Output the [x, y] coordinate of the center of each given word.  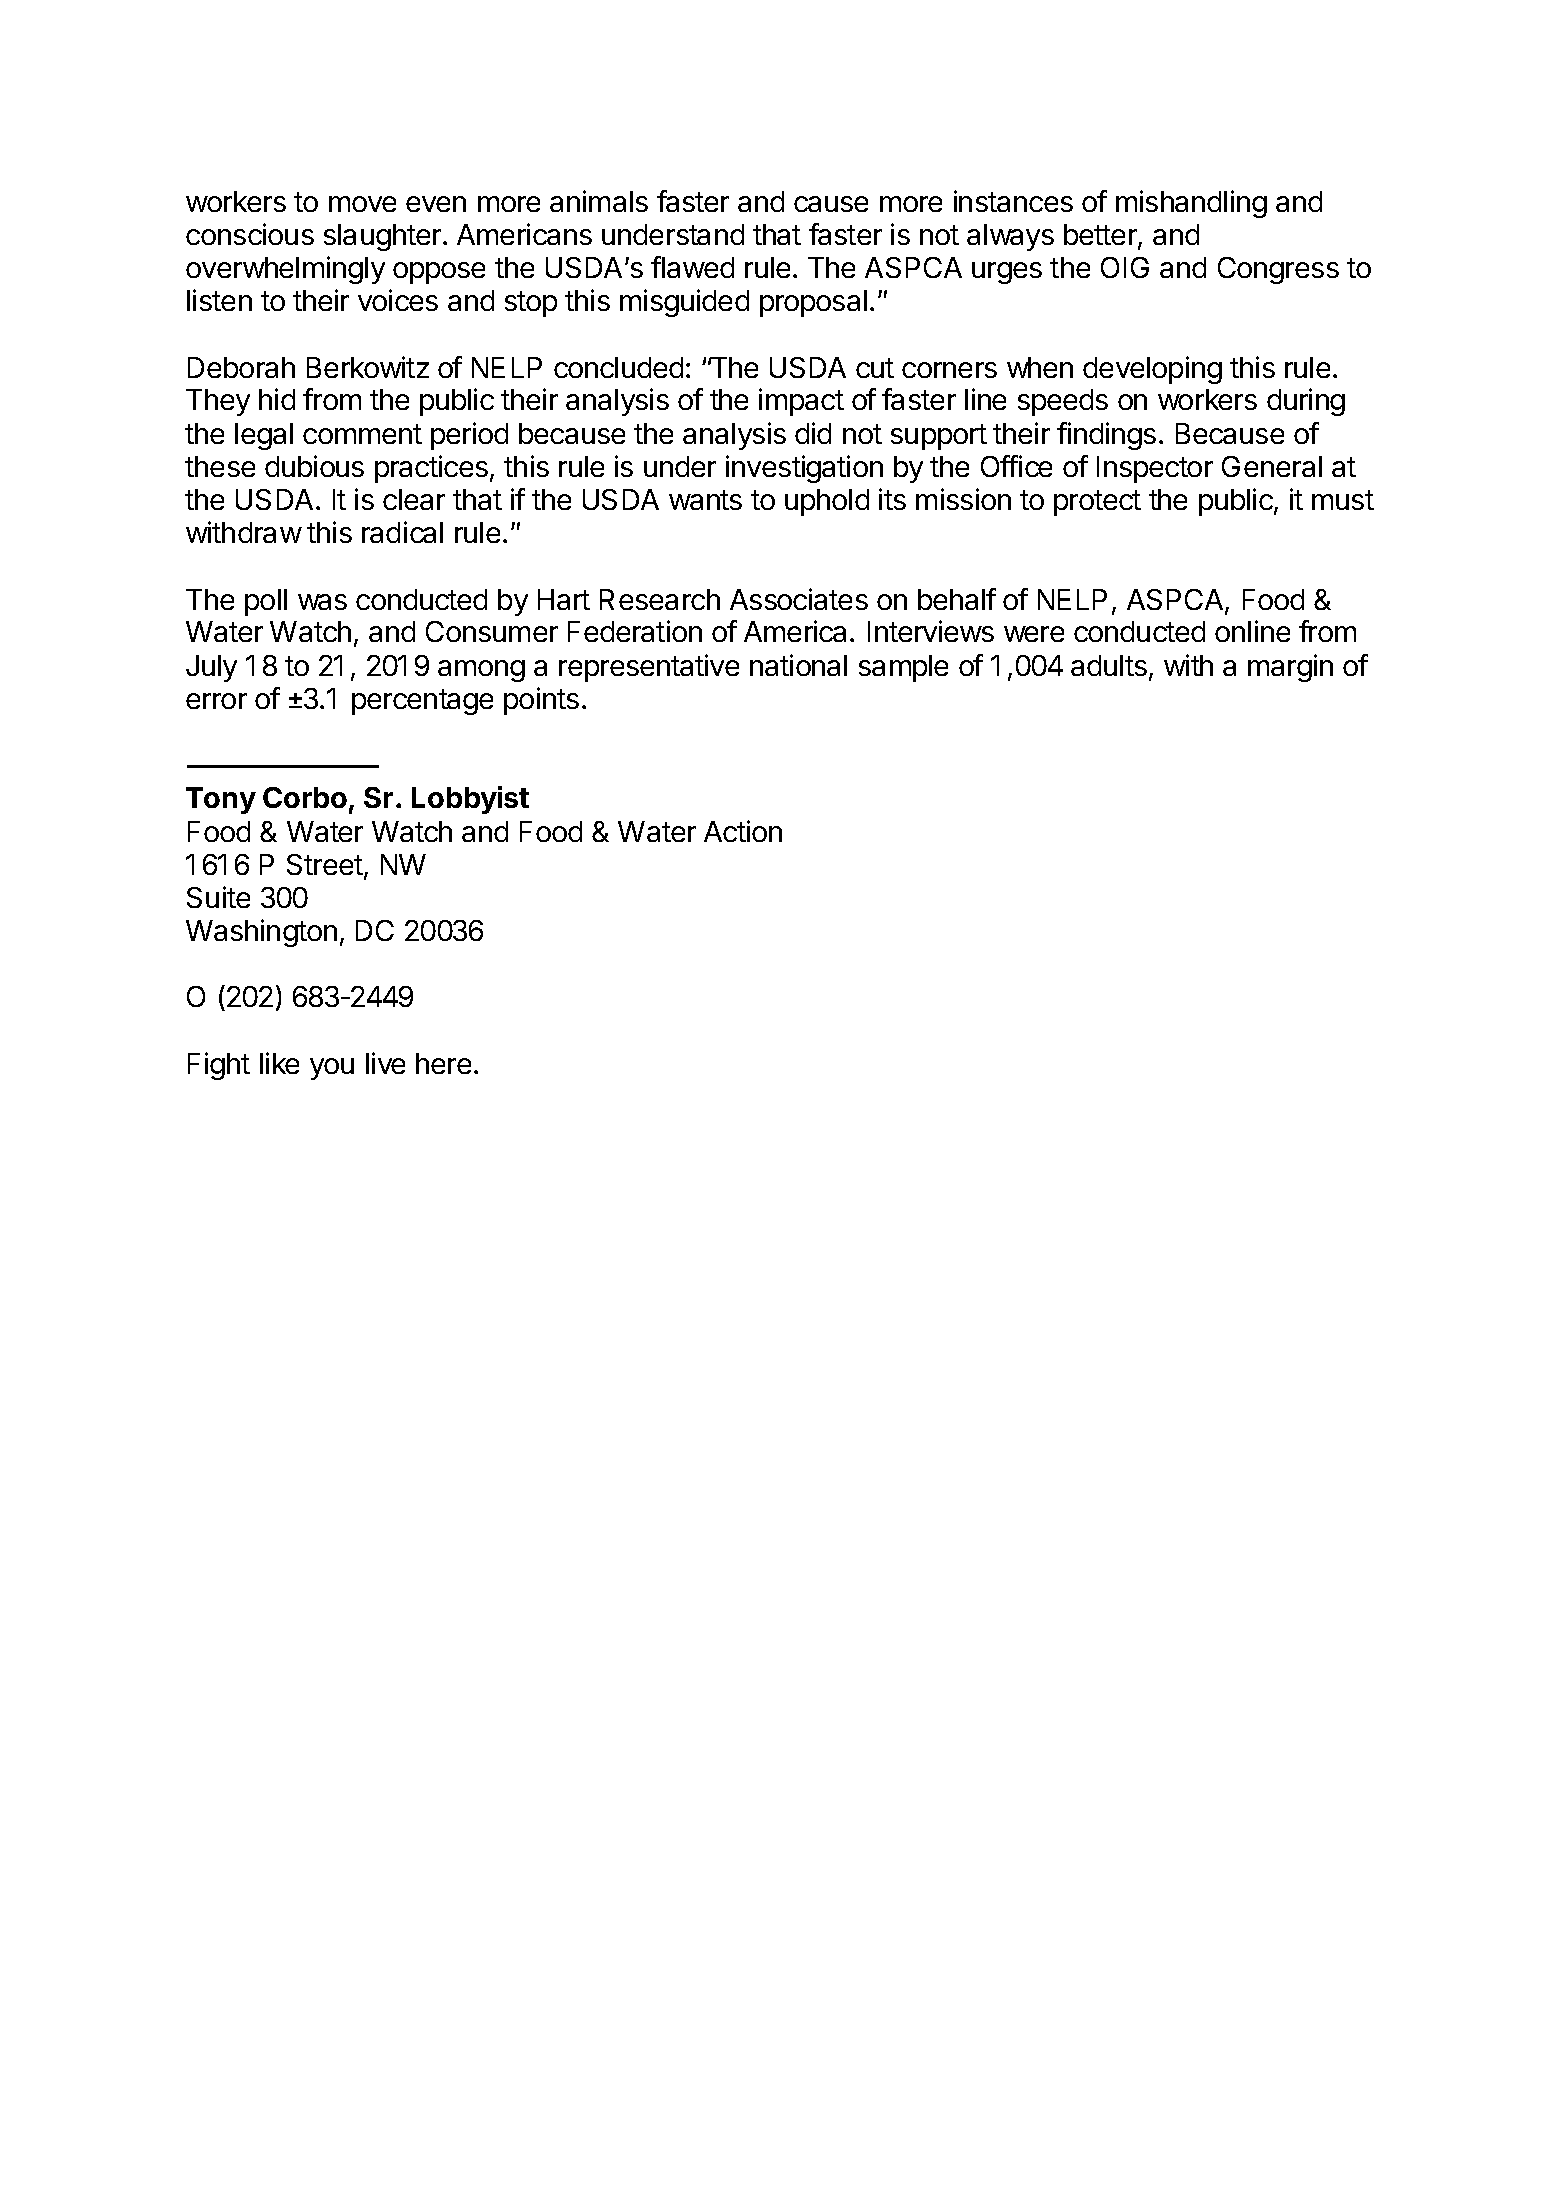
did [813, 433]
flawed [692, 267]
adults [1109, 665]
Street [325, 864]
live [385, 1063]
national [798, 665]
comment [362, 434]
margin [1290, 668]
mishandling [1191, 204]
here [443, 1063]
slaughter [384, 237]
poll [266, 602]
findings [1106, 436]
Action [743, 831]
